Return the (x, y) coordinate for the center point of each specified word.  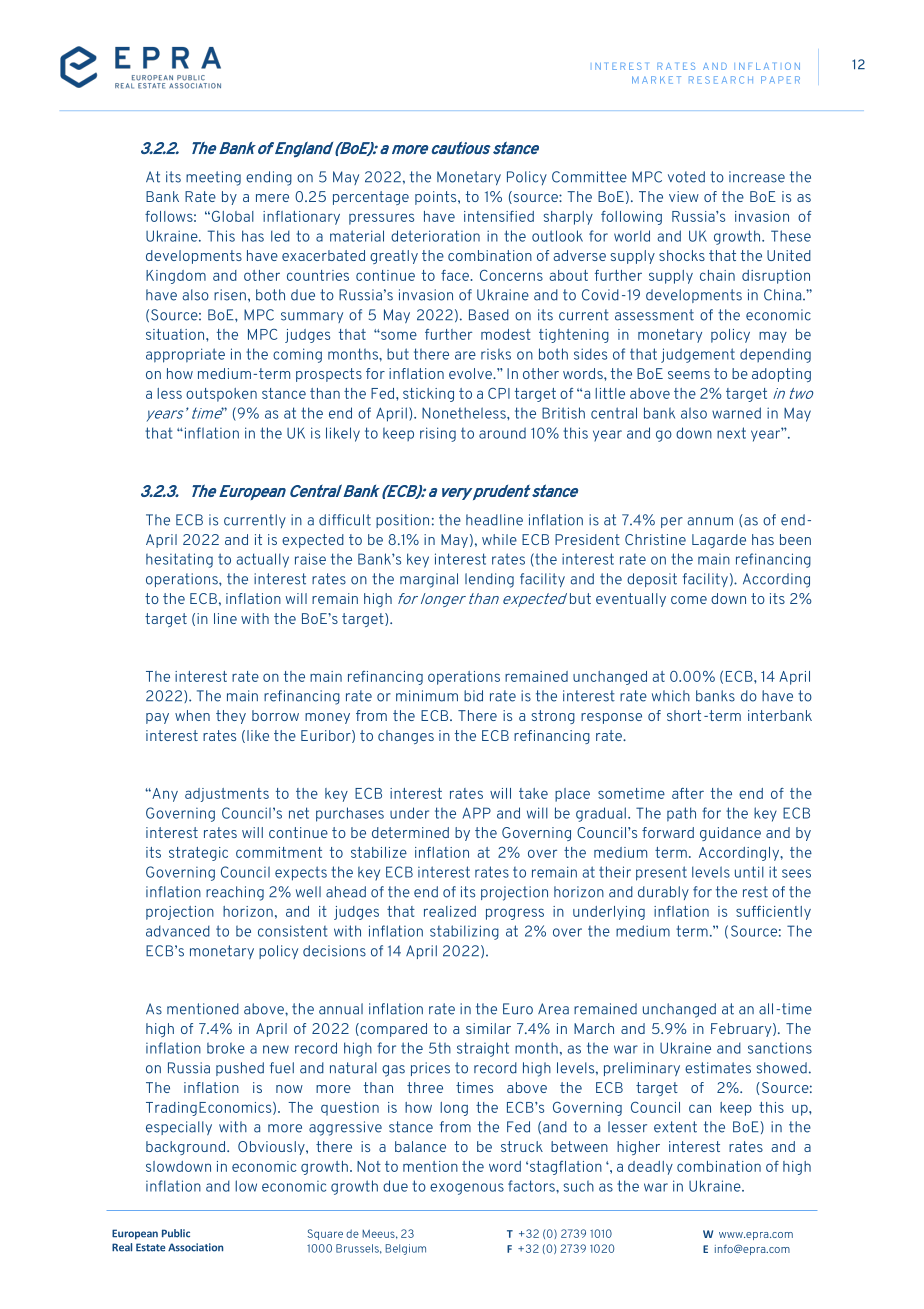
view (684, 196)
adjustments (227, 795)
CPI (499, 393)
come (689, 600)
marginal (429, 580)
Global (231, 216)
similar (488, 1028)
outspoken (221, 395)
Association (195, 1247)
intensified (499, 216)
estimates (718, 1068)
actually (263, 560)
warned (736, 413)
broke (226, 1048)
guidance (730, 834)
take (533, 793)
